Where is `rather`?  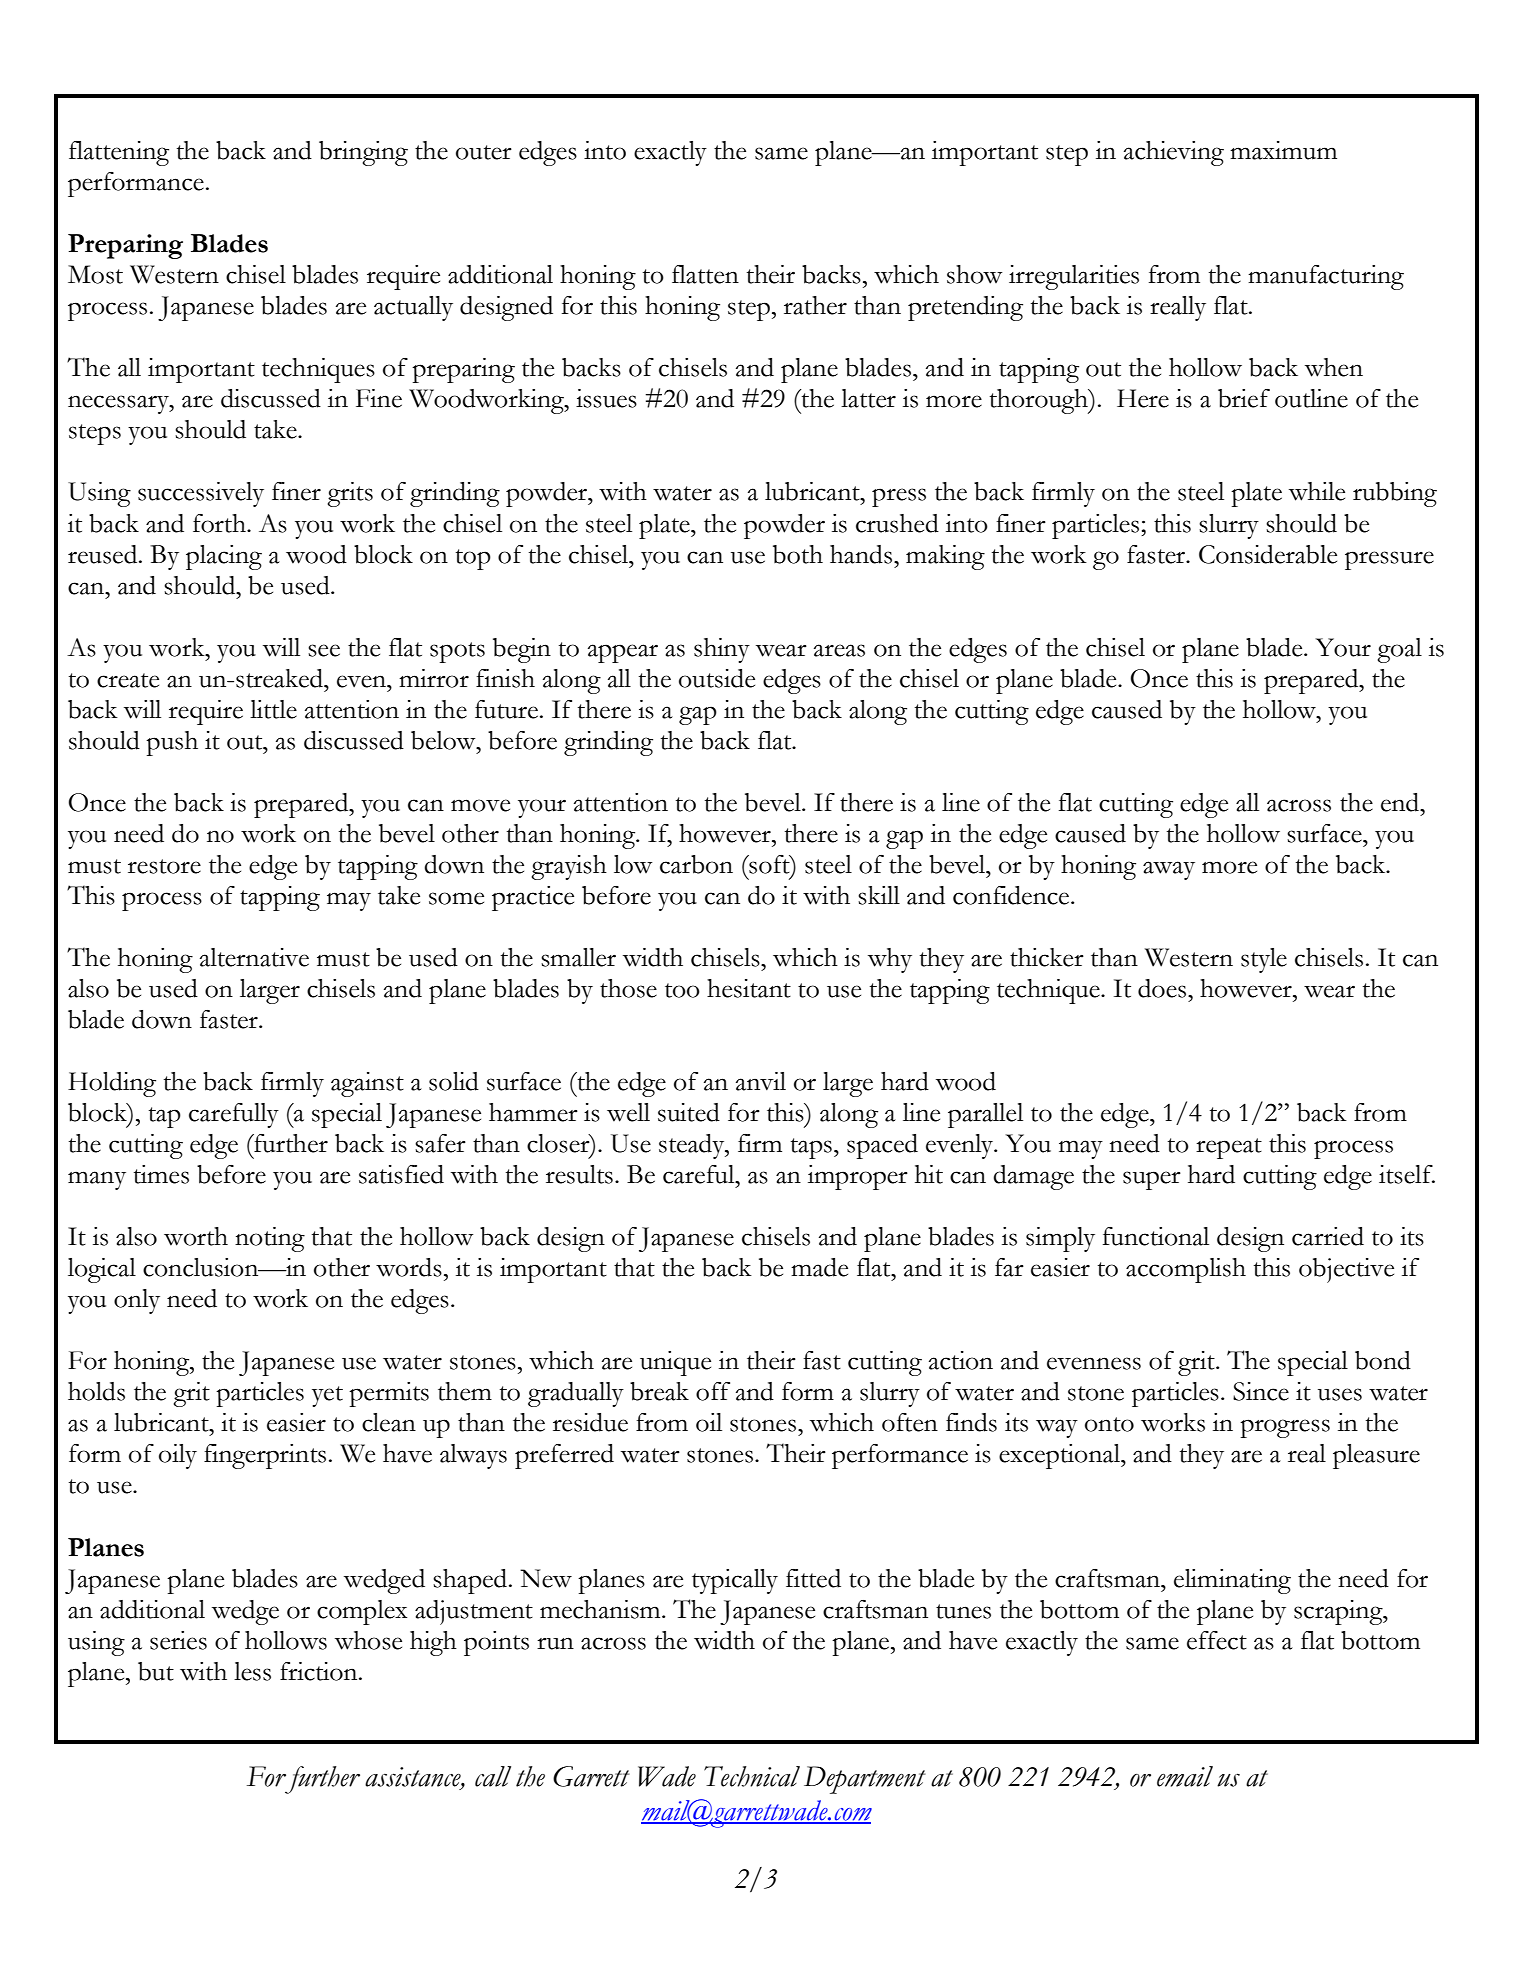 rather is located at coordinates (815, 305).
